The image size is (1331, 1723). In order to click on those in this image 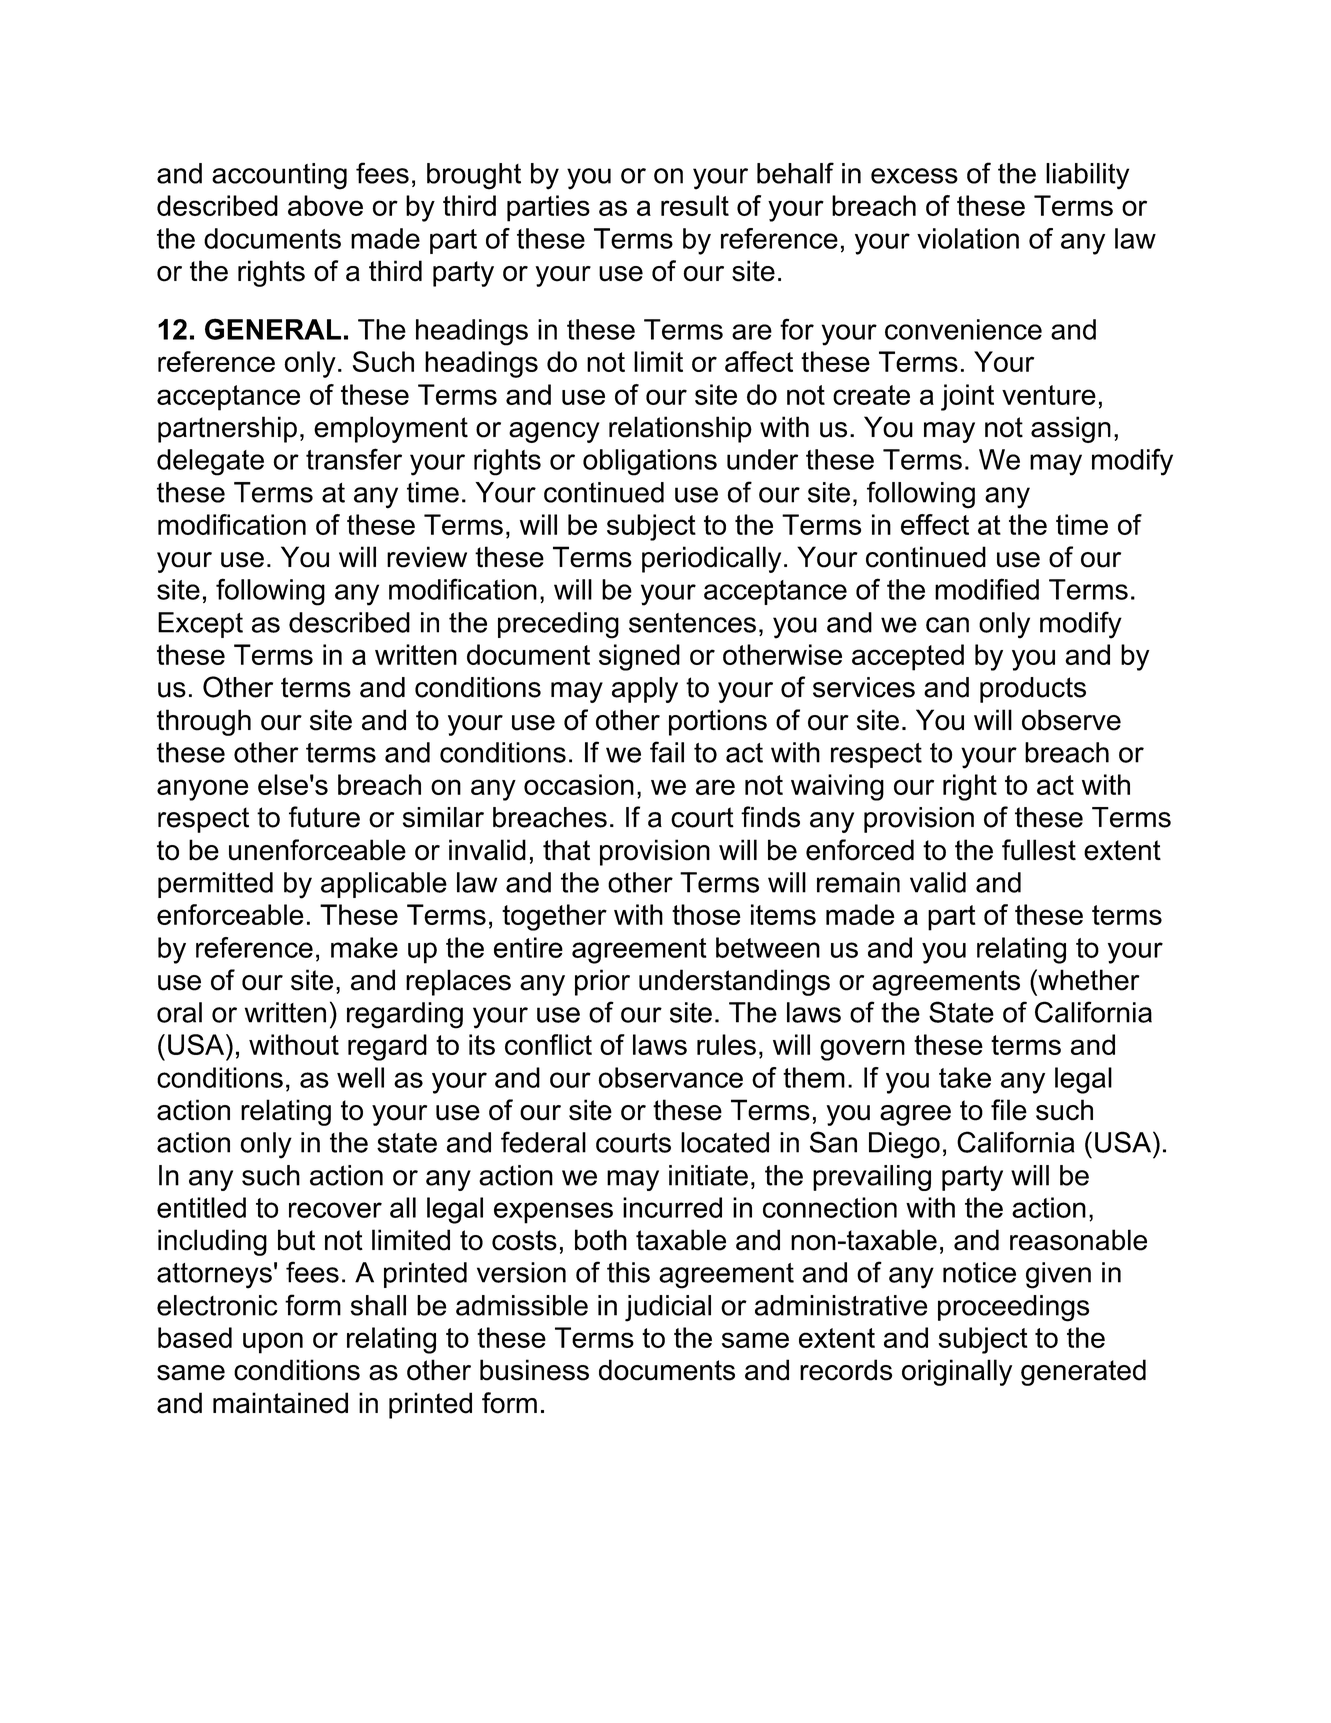, I will do `click(706, 914)`.
